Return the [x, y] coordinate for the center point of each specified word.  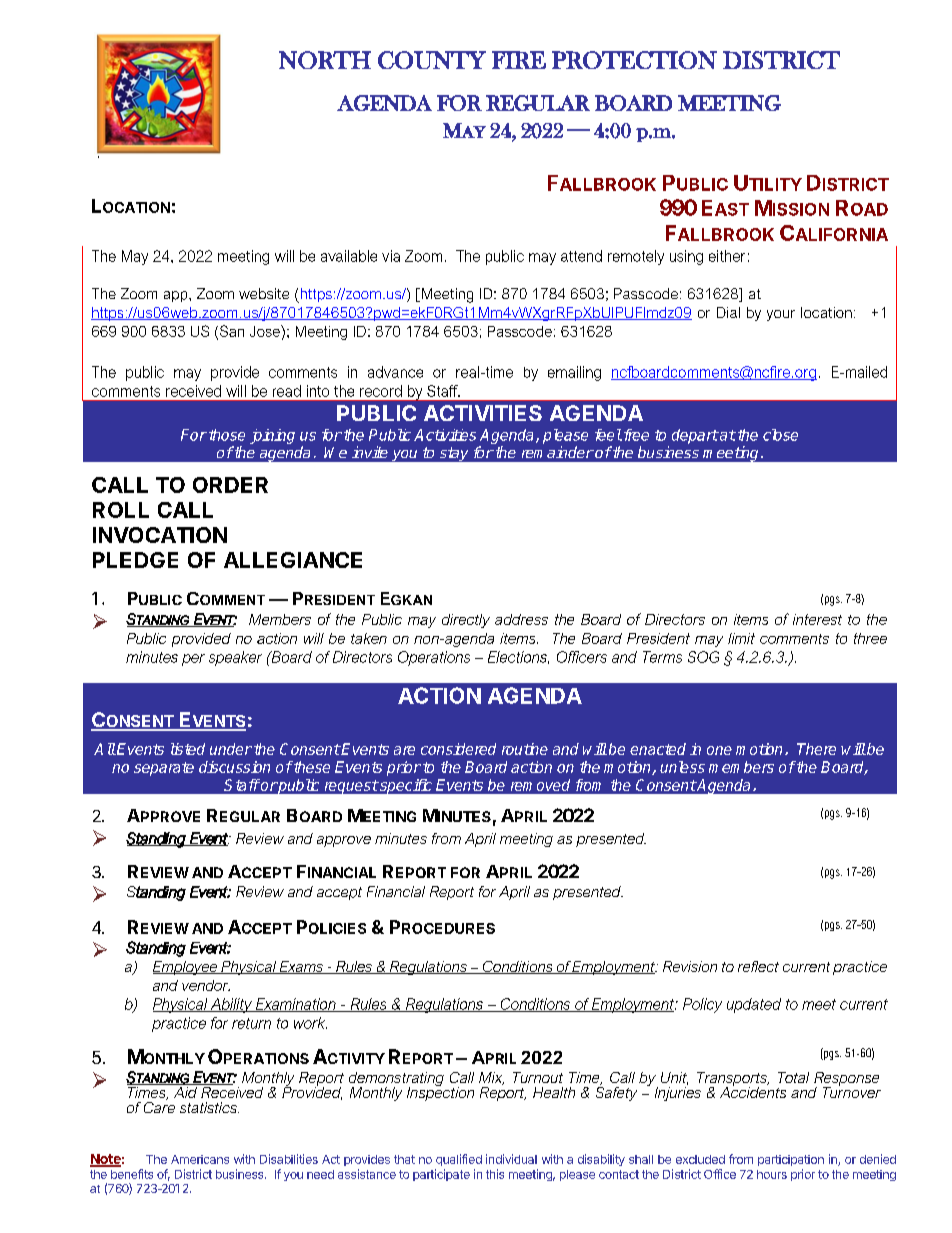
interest [817, 619]
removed [540, 785]
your [781, 315]
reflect [758, 966]
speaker [235, 658]
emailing [574, 373]
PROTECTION [634, 60]
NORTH [325, 60]
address [521, 619]
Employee [186, 968]
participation [791, 1160]
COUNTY [432, 60]
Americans [200, 1159]
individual [511, 1159]
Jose [266, 331]
